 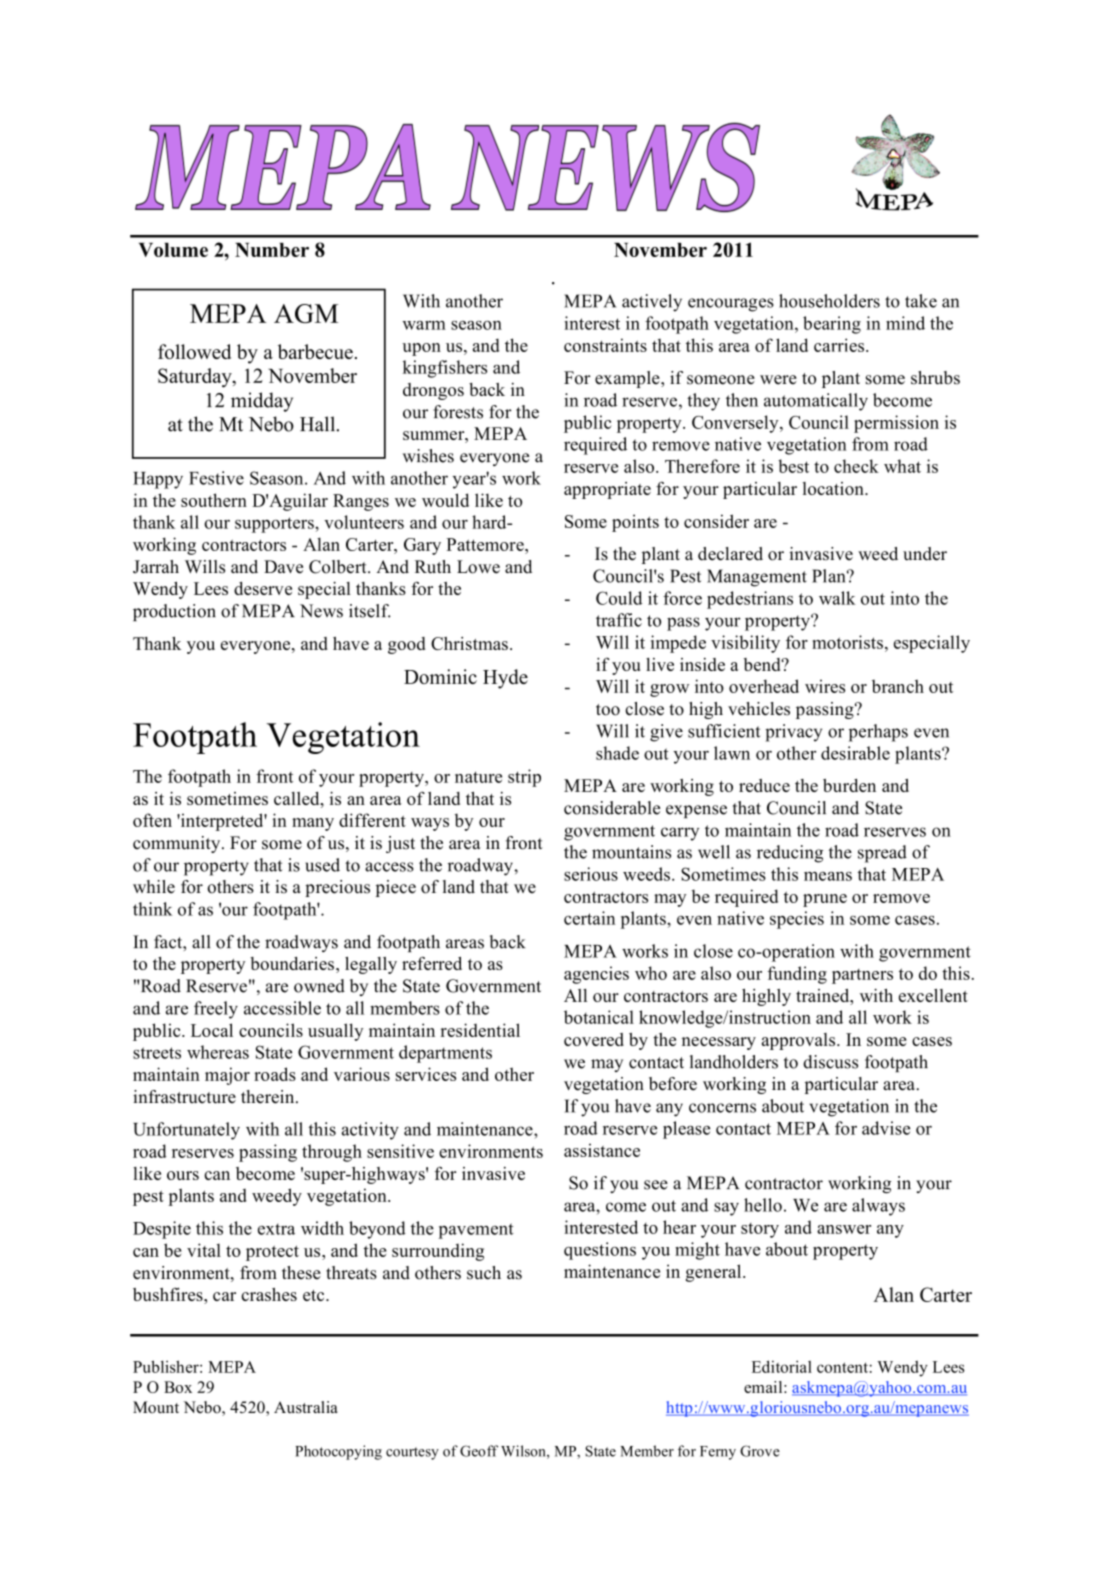 I want to click on Number, so click(x=272, y=250).
